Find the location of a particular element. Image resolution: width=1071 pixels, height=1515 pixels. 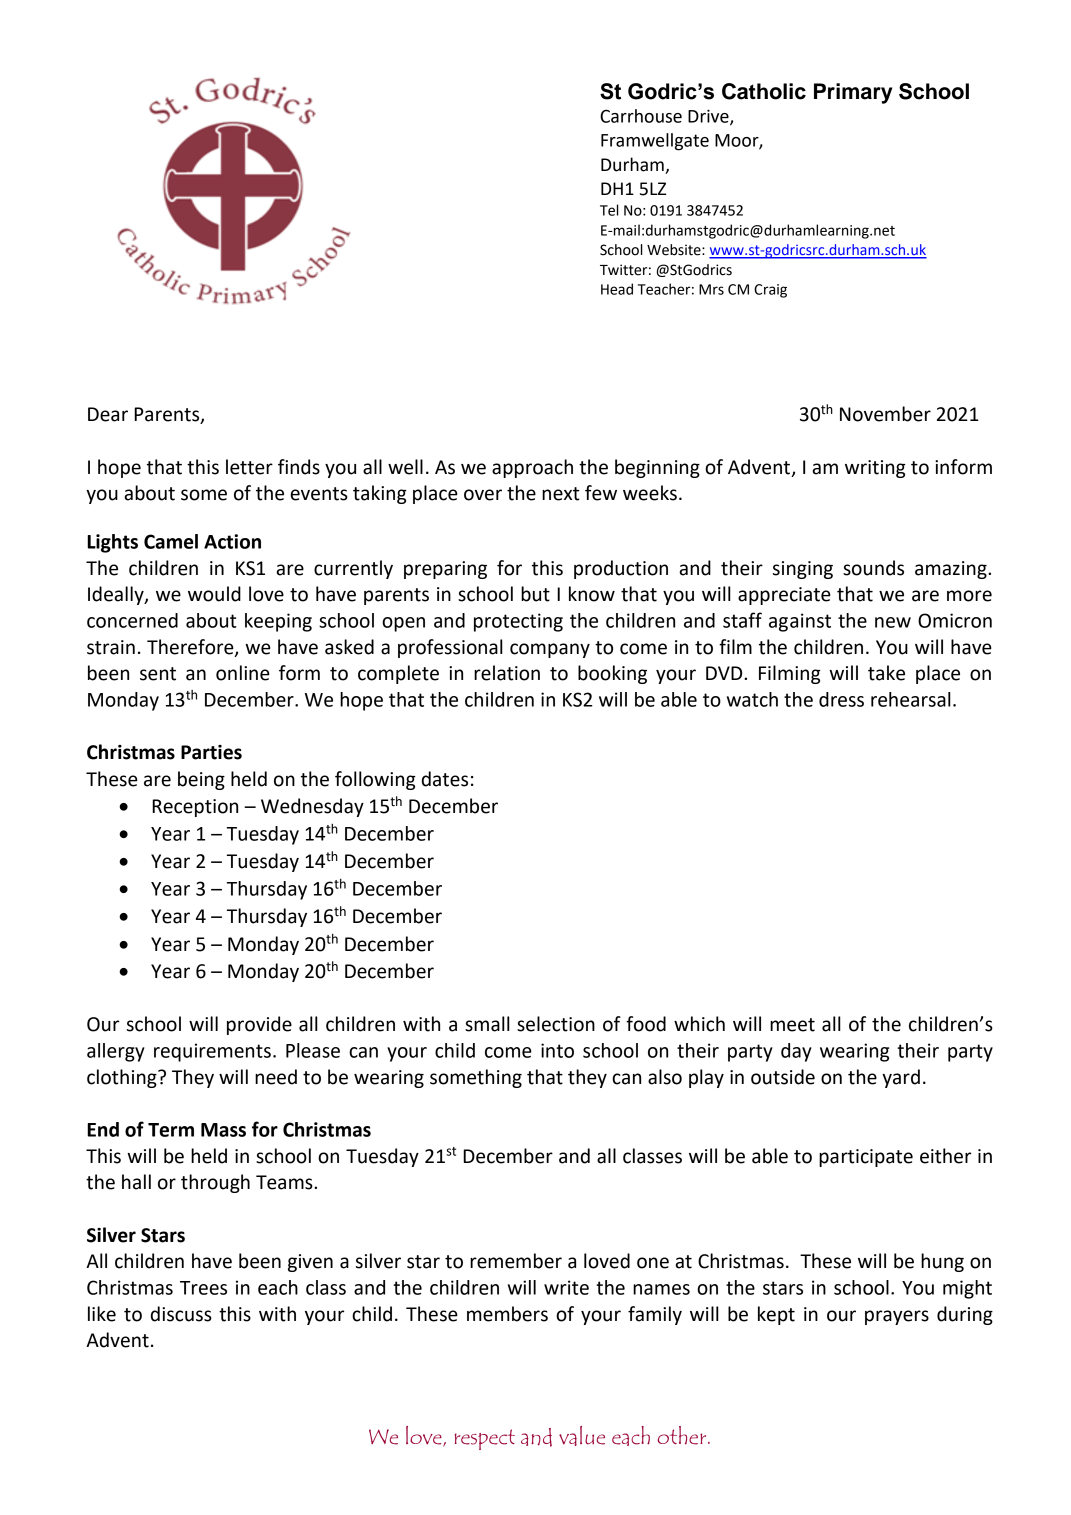

Tel is located at coordinates (609, 210).
